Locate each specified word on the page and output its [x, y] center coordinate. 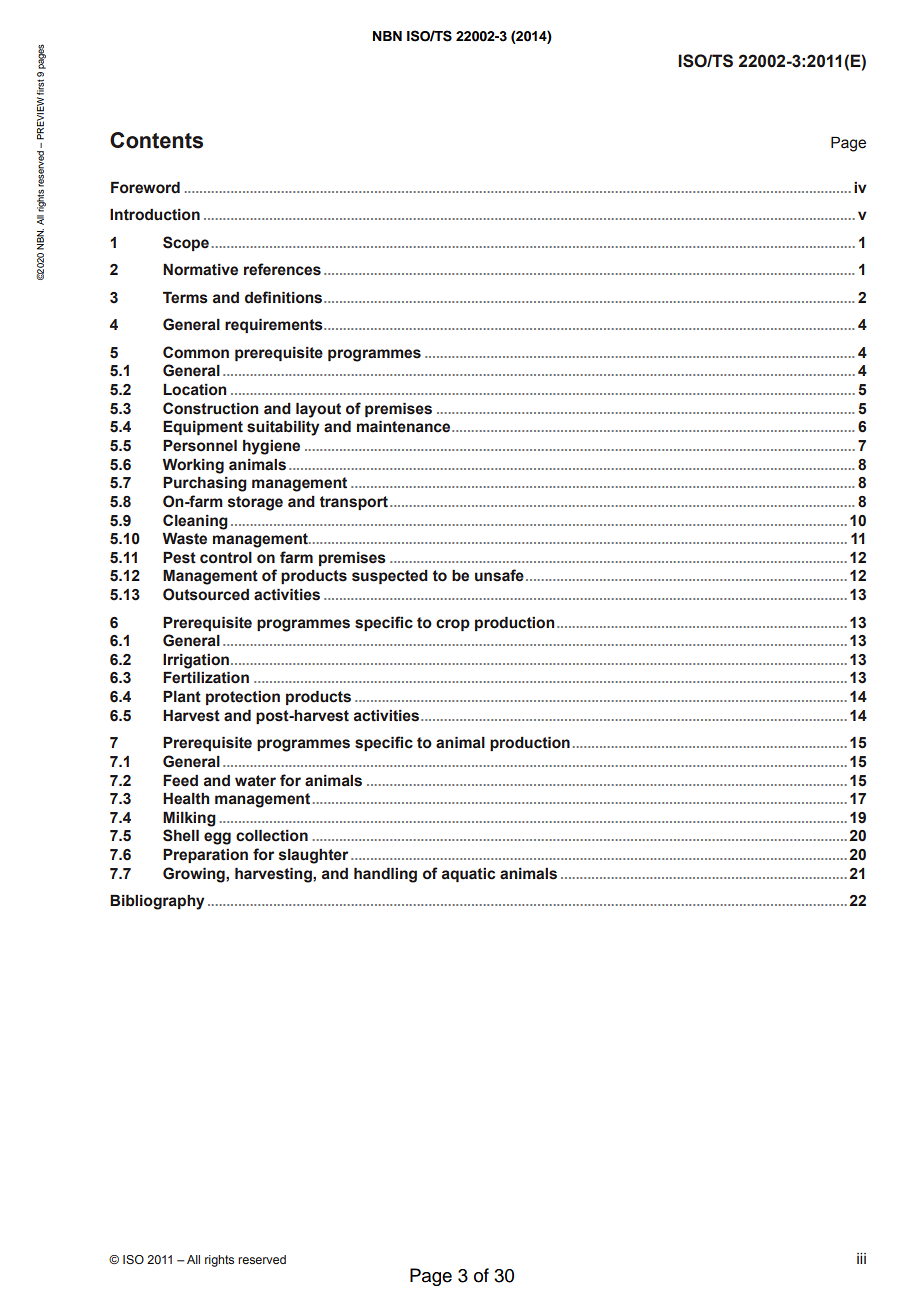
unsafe [499, 575]
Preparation [205, 856]
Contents [156, 140]
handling [385, 875]
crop [453, 625]
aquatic [468, 875]
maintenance [405, 427]
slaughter [313, 856]
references [282, 269]
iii [861, 1258]
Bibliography [157, 902]
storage [255, 503]
